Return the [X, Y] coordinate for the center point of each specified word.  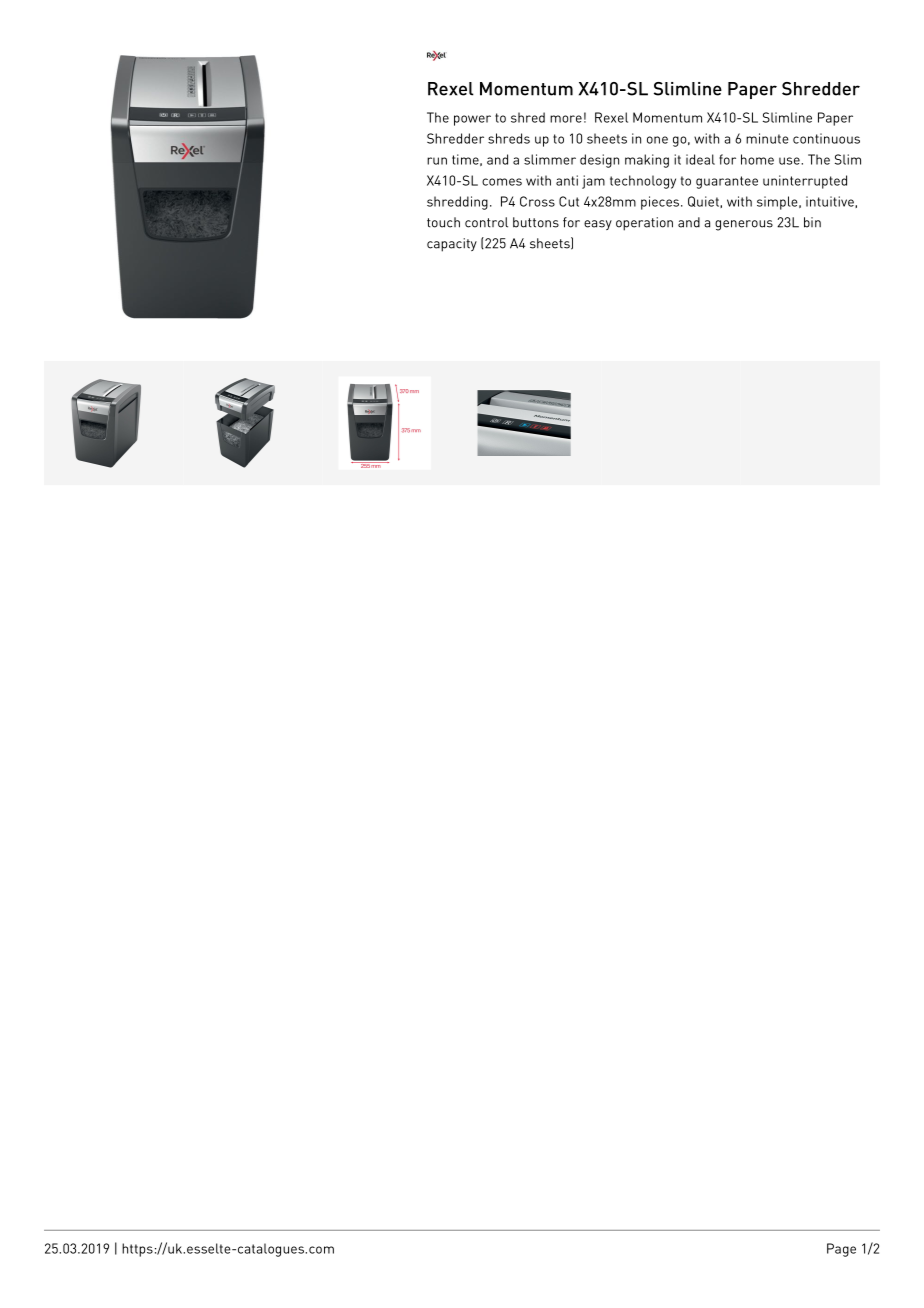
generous [744, 225]
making [647, 161]
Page [841, 1250]
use [790, 161]
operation [644, 224]
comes [502, 182]
